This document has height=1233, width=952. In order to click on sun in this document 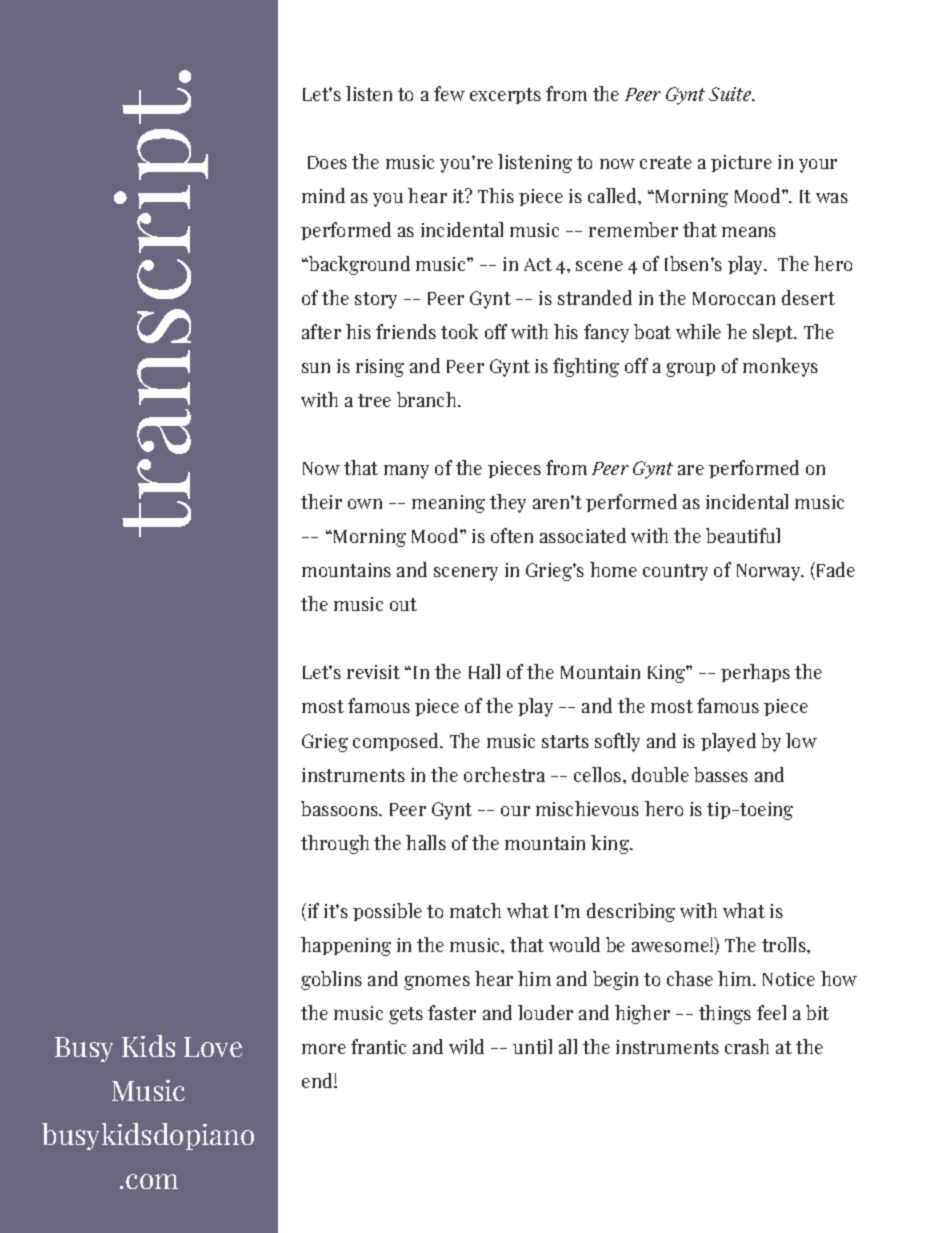, I will do `click(316, 368)`.
